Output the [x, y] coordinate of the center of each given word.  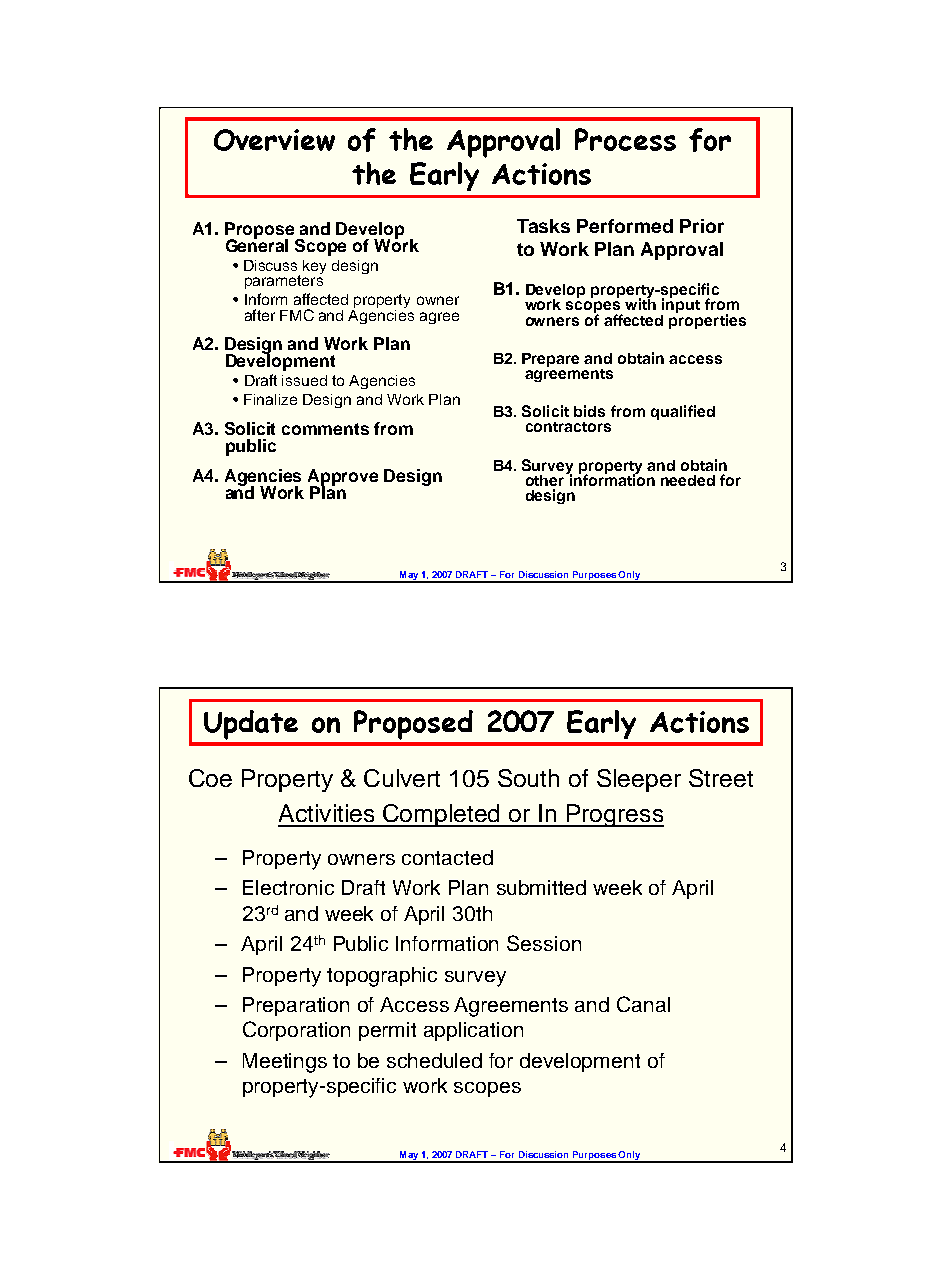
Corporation [296, 1031]
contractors [568, 427]
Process [625, 139]
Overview [274, 140]
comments [325, 429]
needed [688, 480]
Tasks [543, 226]
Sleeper [639, 780]
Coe [210, 778]
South [528, 778]
